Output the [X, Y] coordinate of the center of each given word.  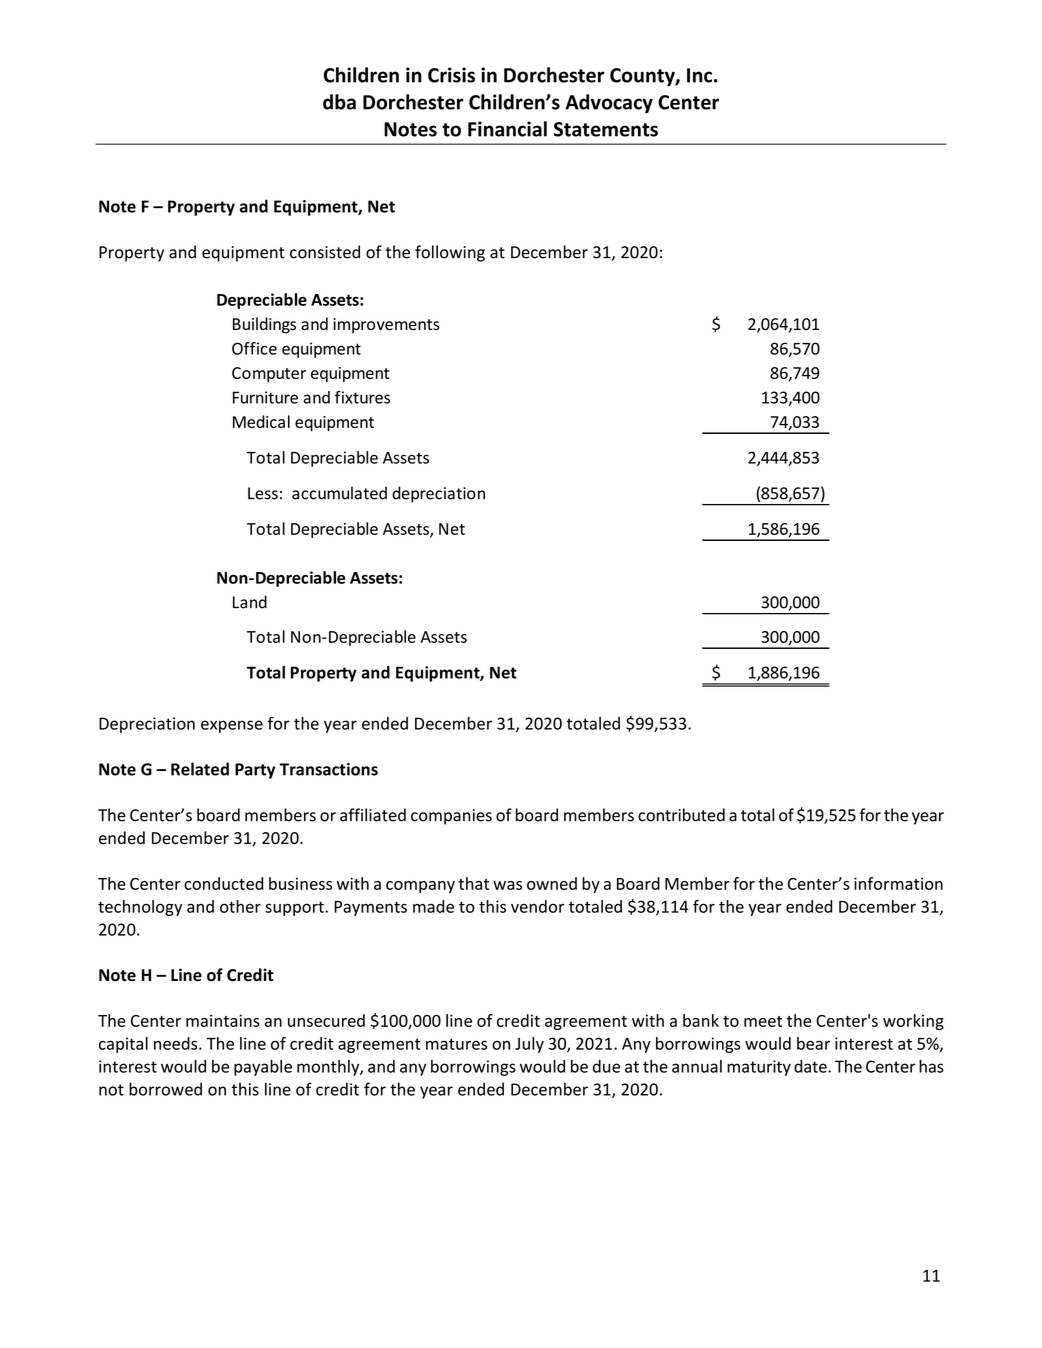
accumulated [339, 493]
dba [339, 102]
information [898, 883]
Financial [507, 129]
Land [250, 602]
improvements [386, 326]
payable [263, 1068]
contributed [681, 815]
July [529, 1045]
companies [451, 817]
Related [200, 769]
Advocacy [609, 104]
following [450, 253]
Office [254, 348]
